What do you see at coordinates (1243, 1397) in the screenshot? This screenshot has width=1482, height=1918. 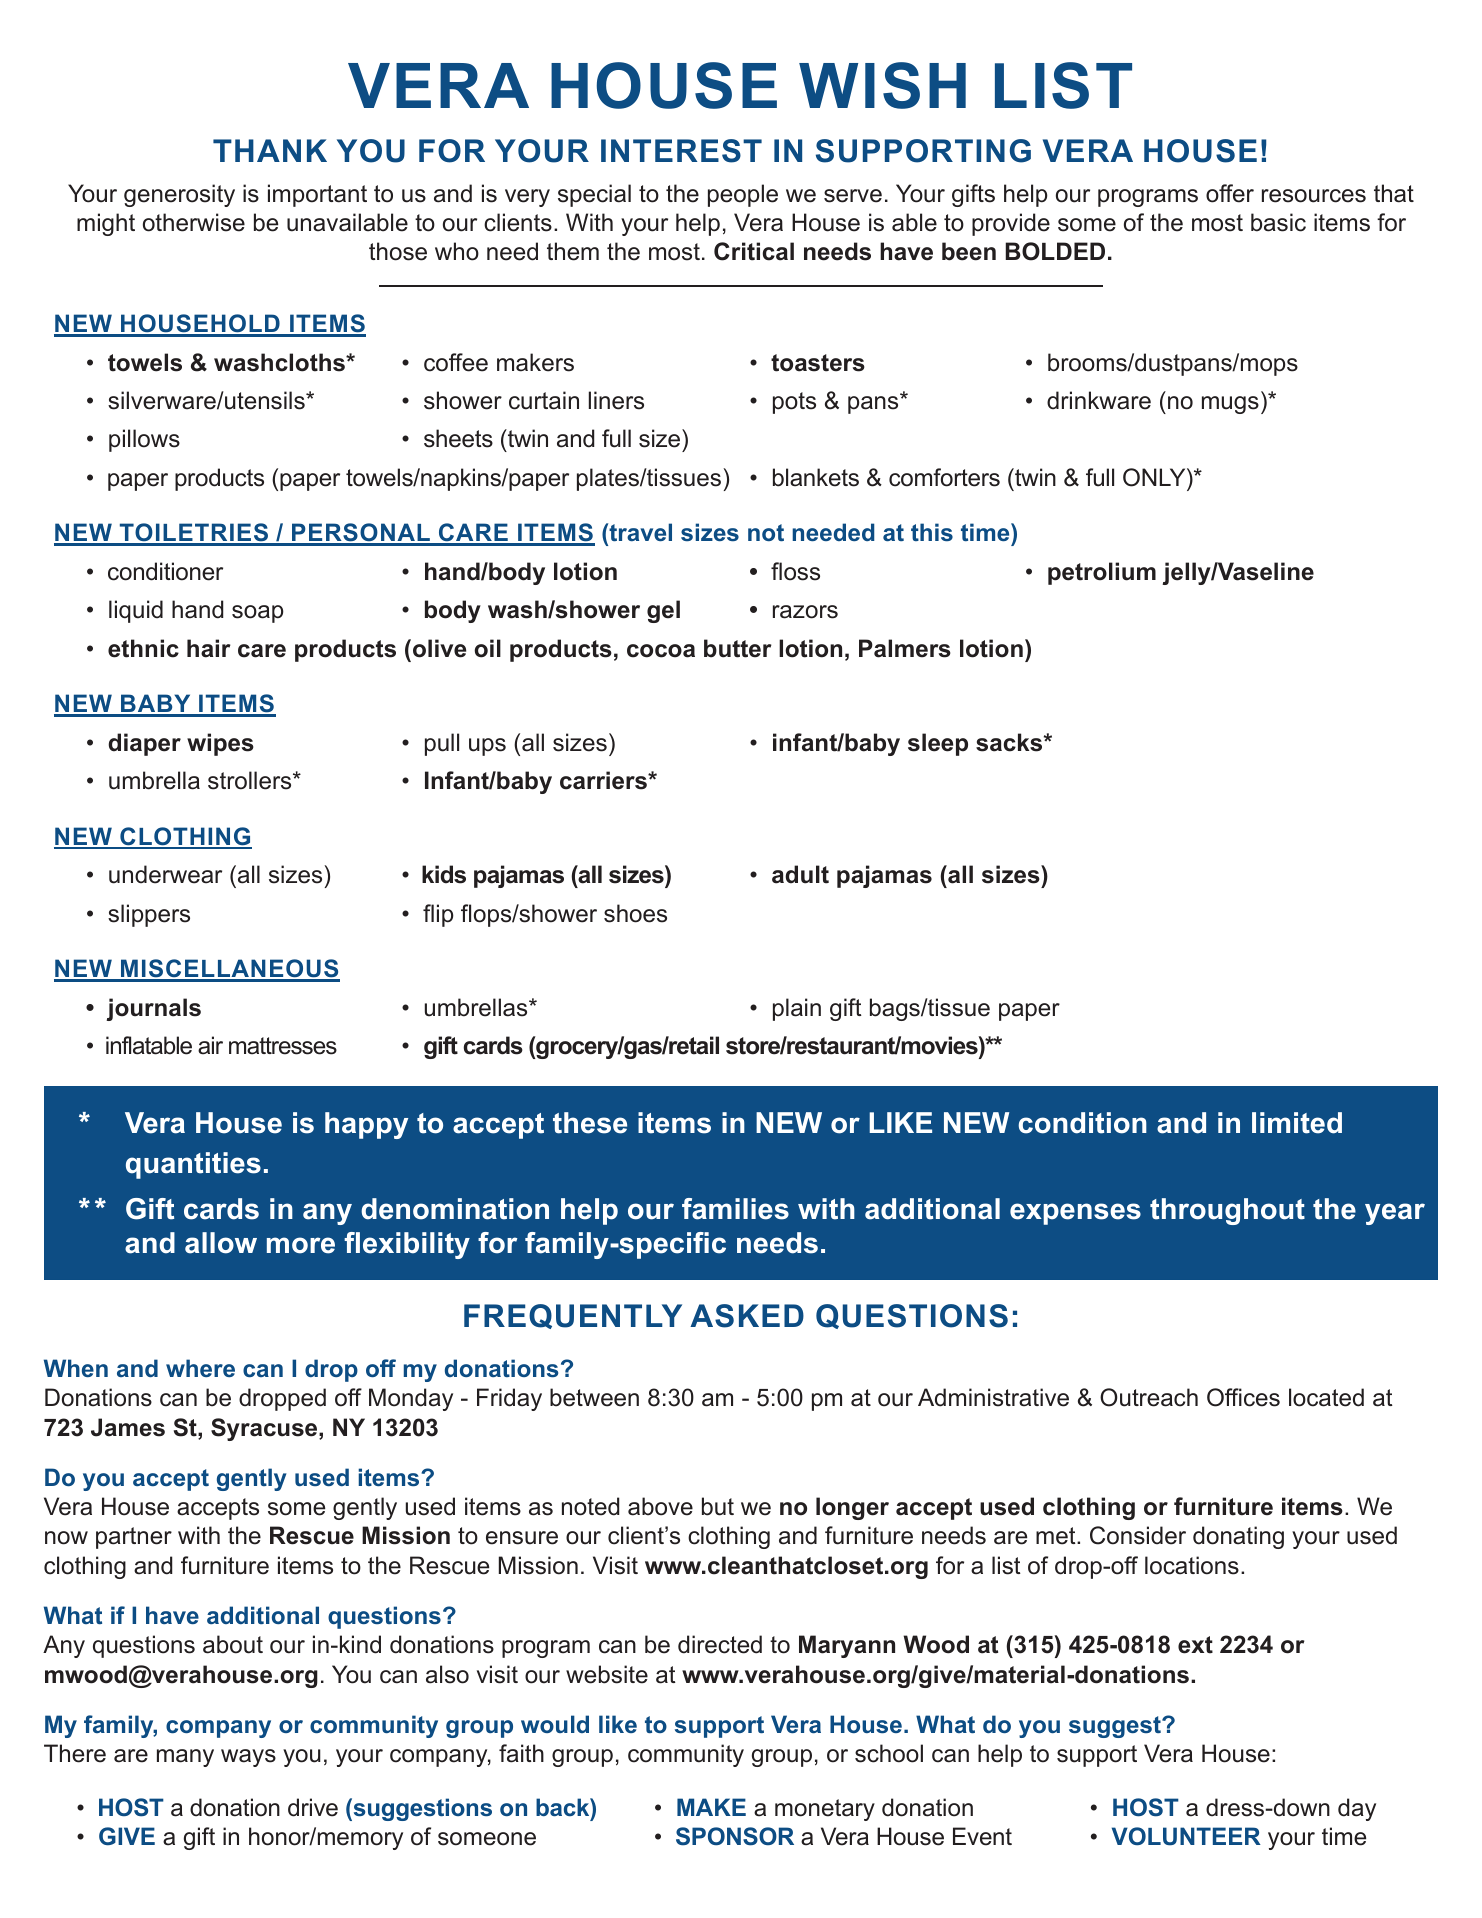 I see `Offices` at bounding box center [1243, 1397].
